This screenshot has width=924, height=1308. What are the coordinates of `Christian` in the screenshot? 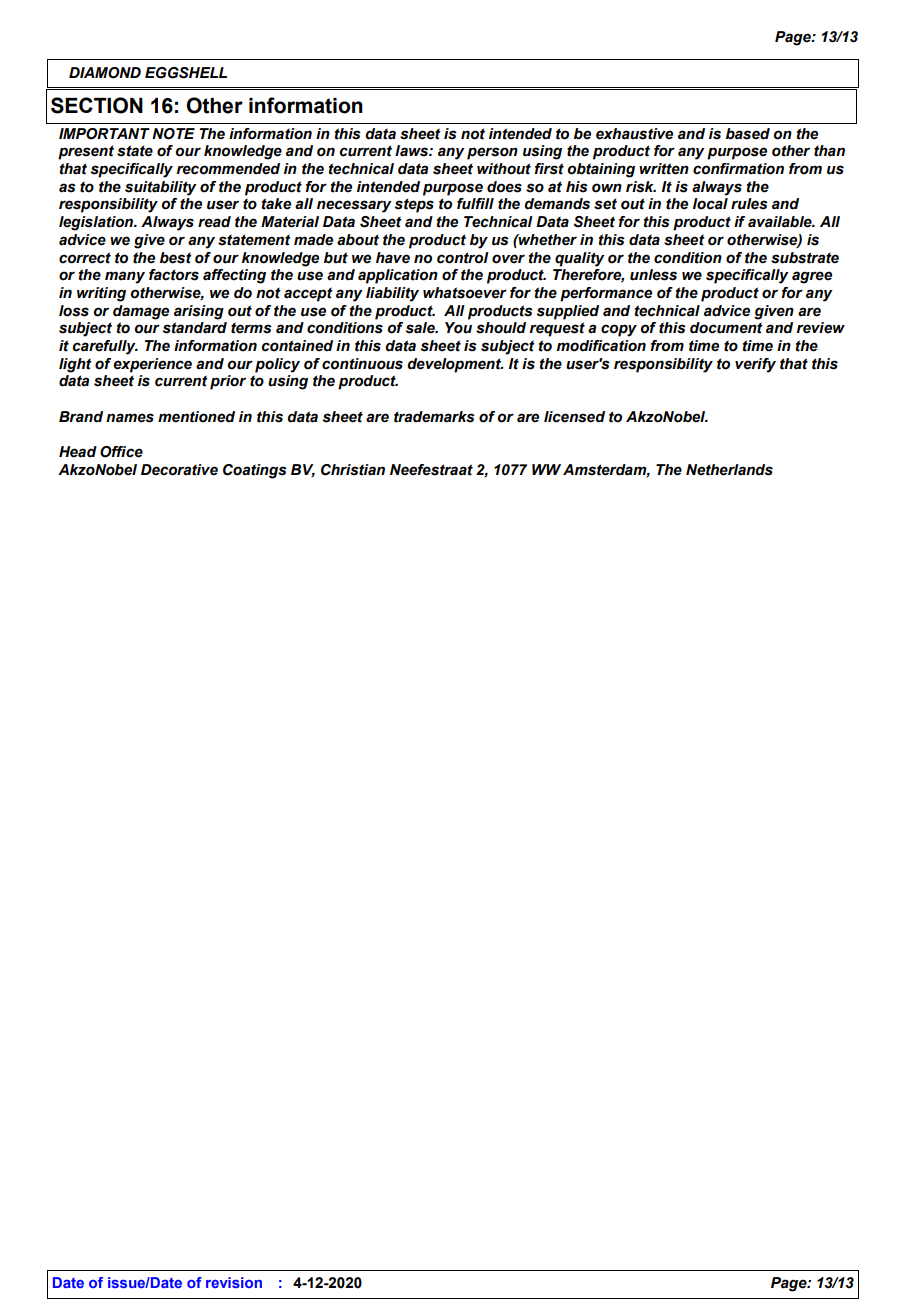 It's located at (353, 470).
